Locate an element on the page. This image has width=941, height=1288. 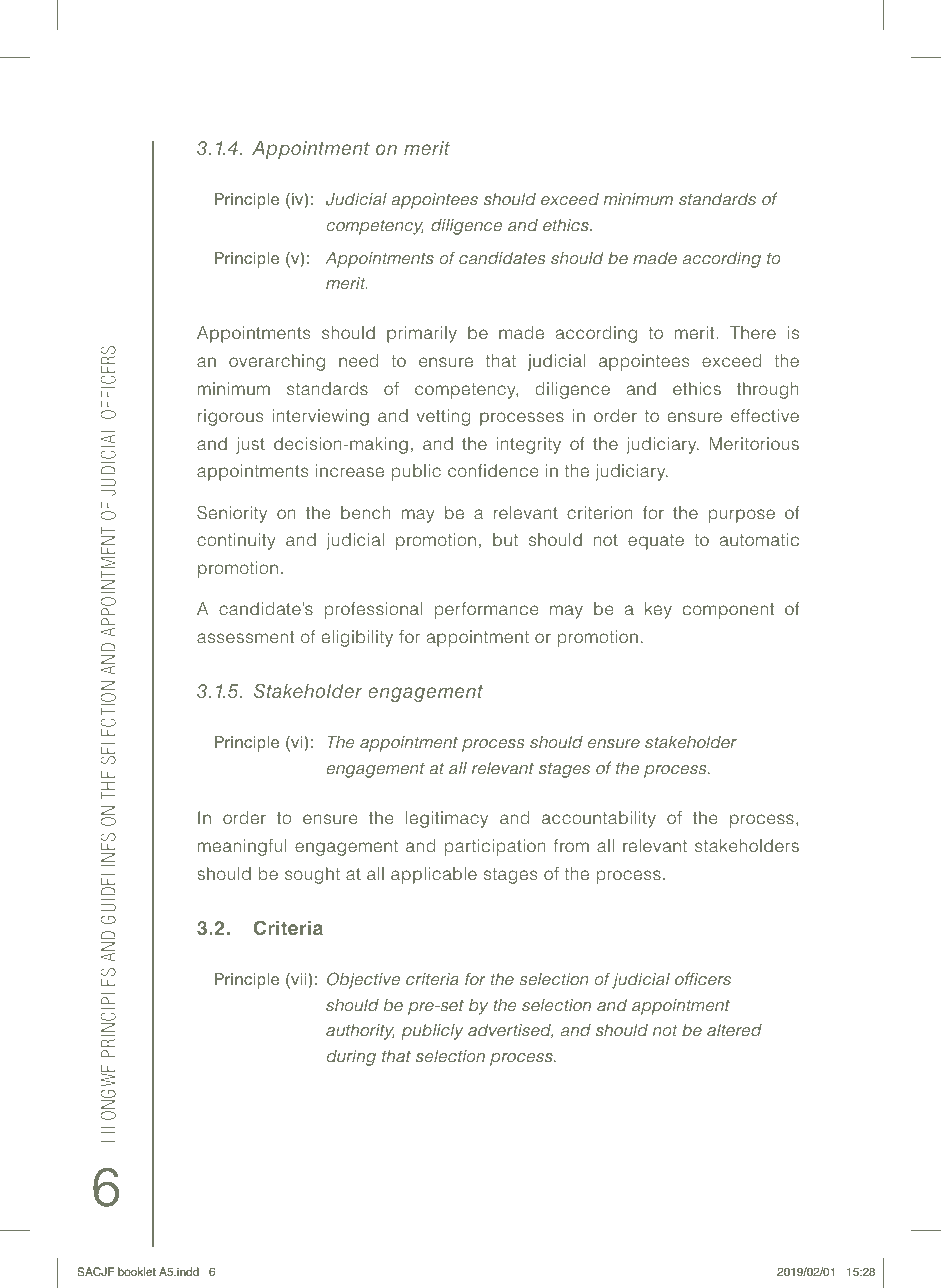
during is located at coordinates (351, 1058).
